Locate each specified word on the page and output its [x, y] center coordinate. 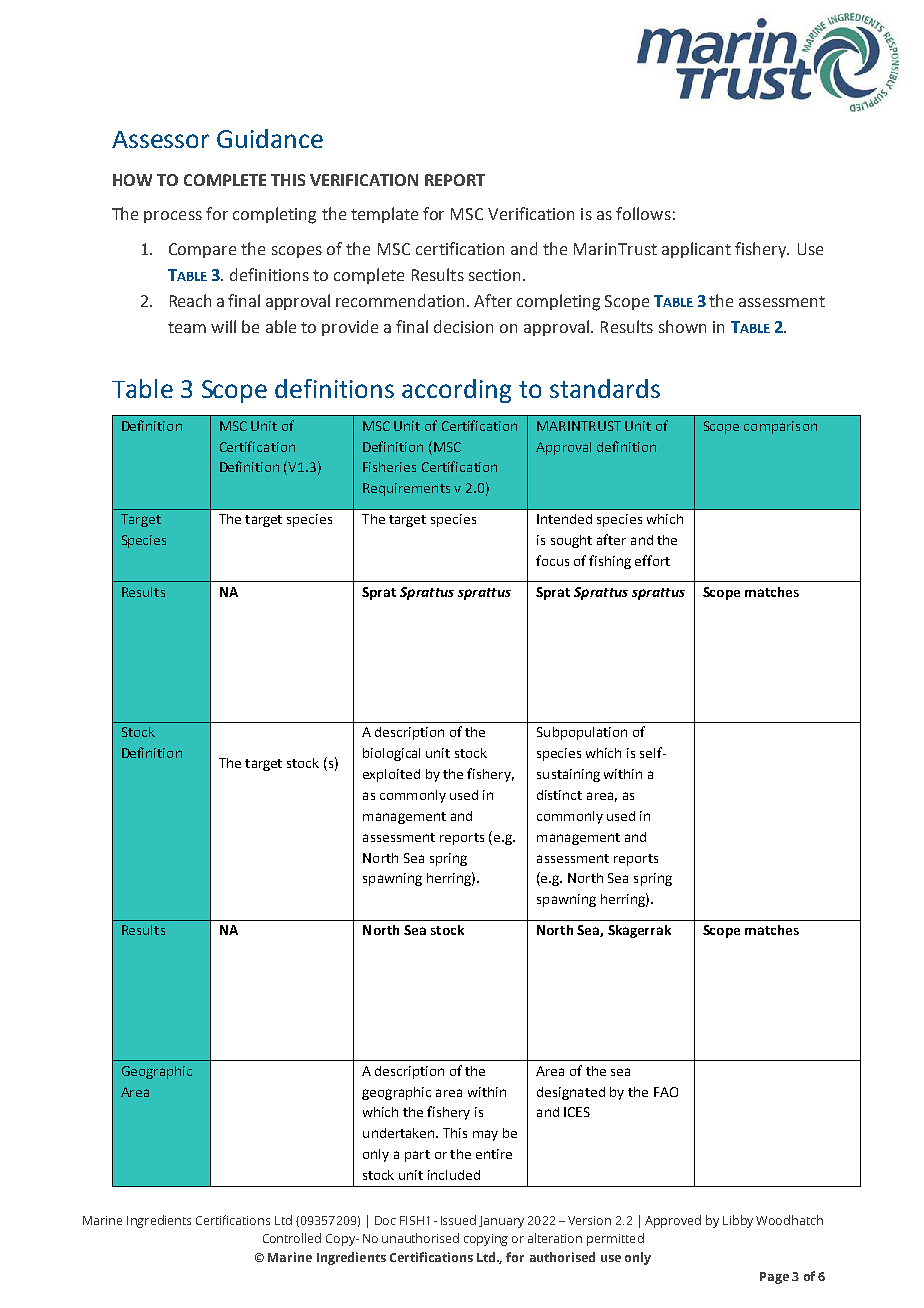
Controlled [292, 1238]
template [384, 215]
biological [391, 754]
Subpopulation [582, 733]
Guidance [270, 138]
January [501, 1222]
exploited [391, 775]
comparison [780, 427]
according [456, 391]
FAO [666, 1092]
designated [571, 1093]
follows [643, 213]
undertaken [400, 1133]
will [223, 326]
